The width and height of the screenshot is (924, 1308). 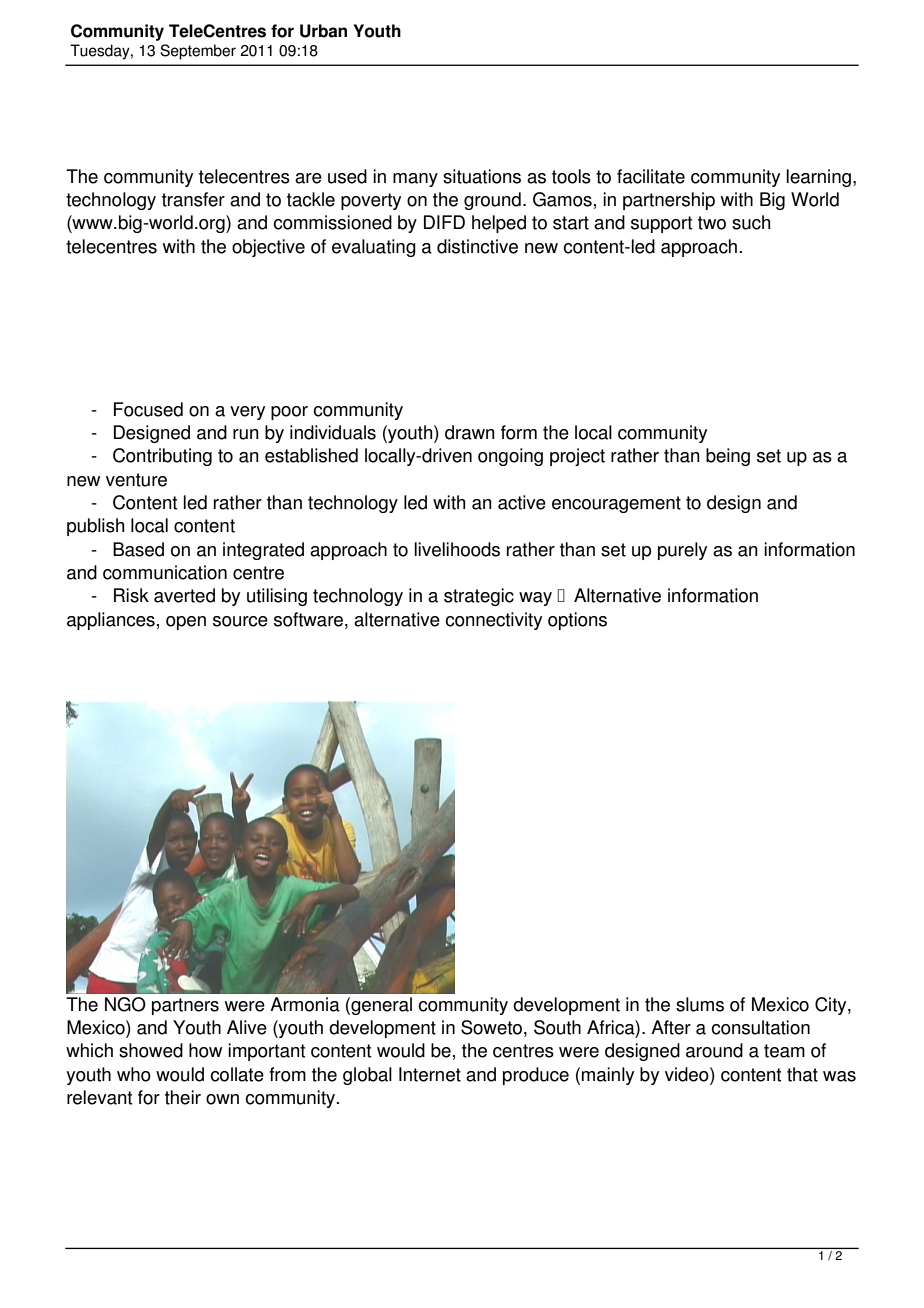 What do you see at coordinates (198, 52) in the screenshot?
I see `September` at bounding box center [198, 52].
